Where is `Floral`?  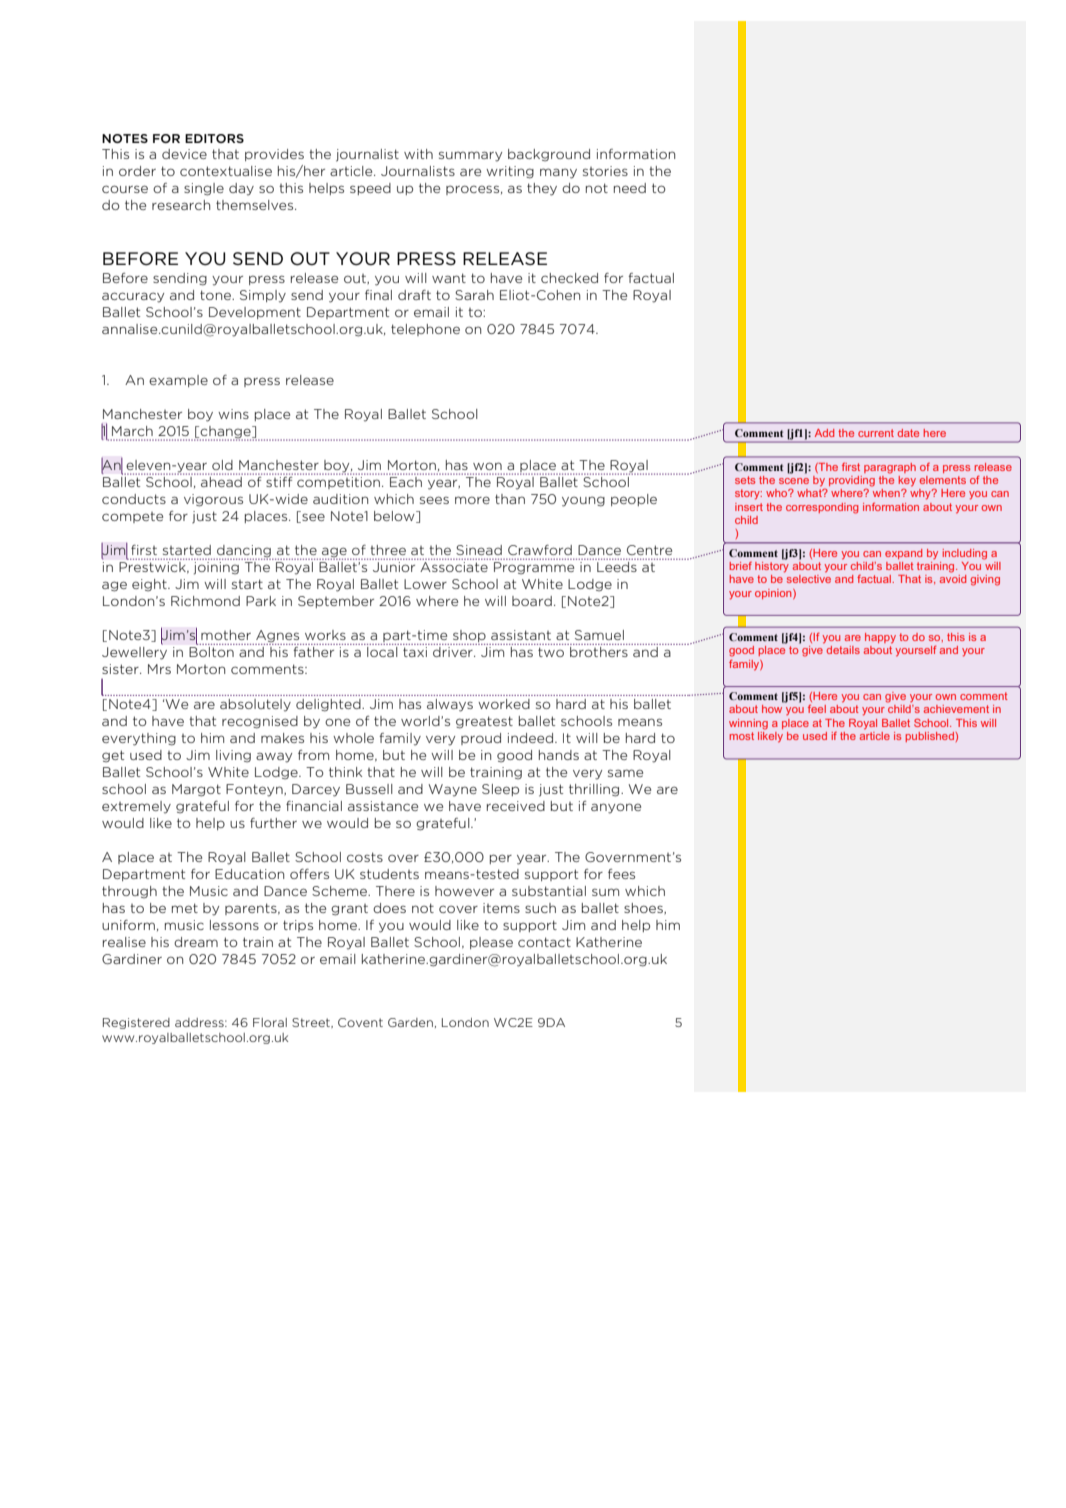
Floral is located at coordinates (270, 1022).
